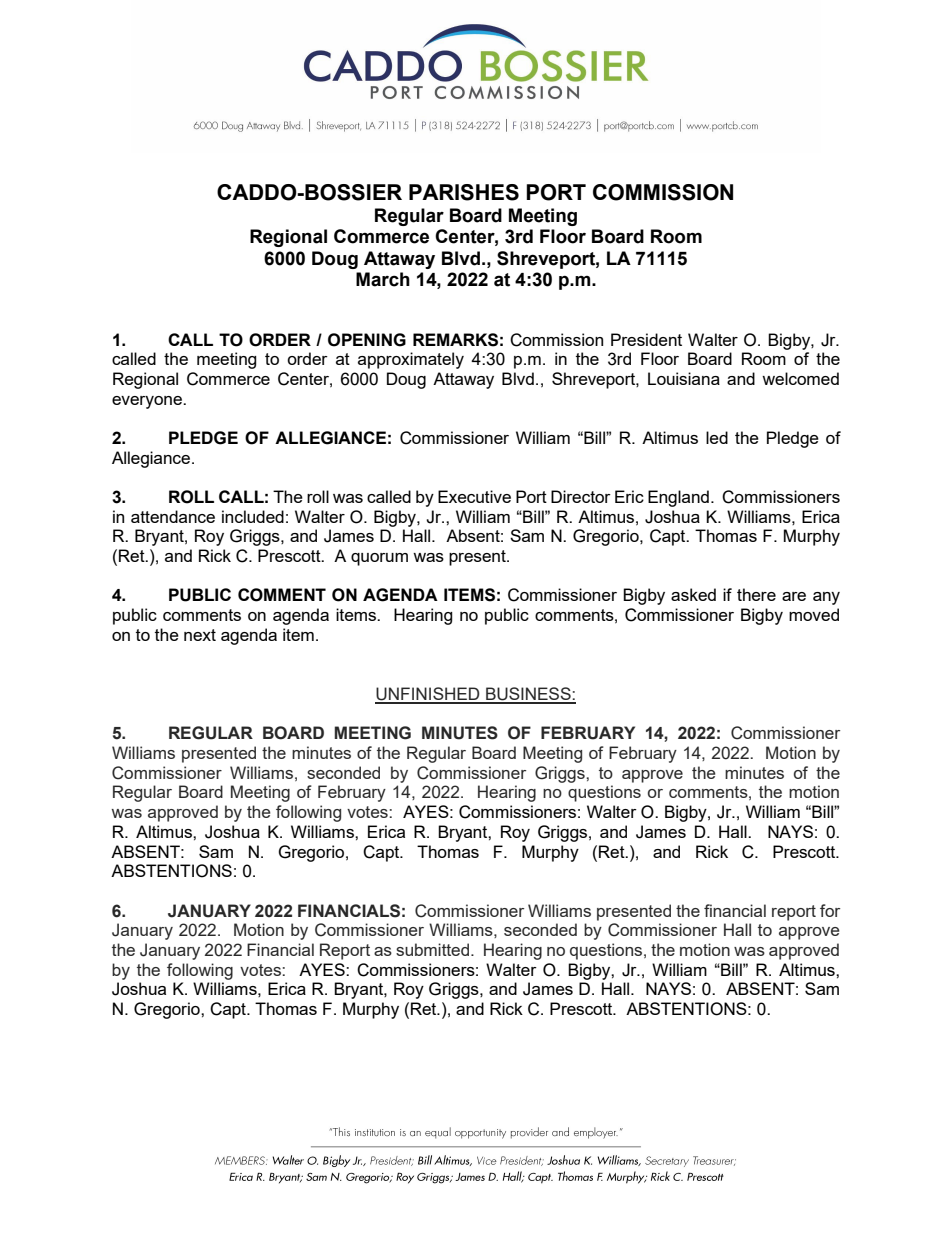  I want to click on March, so click(383, 279).
